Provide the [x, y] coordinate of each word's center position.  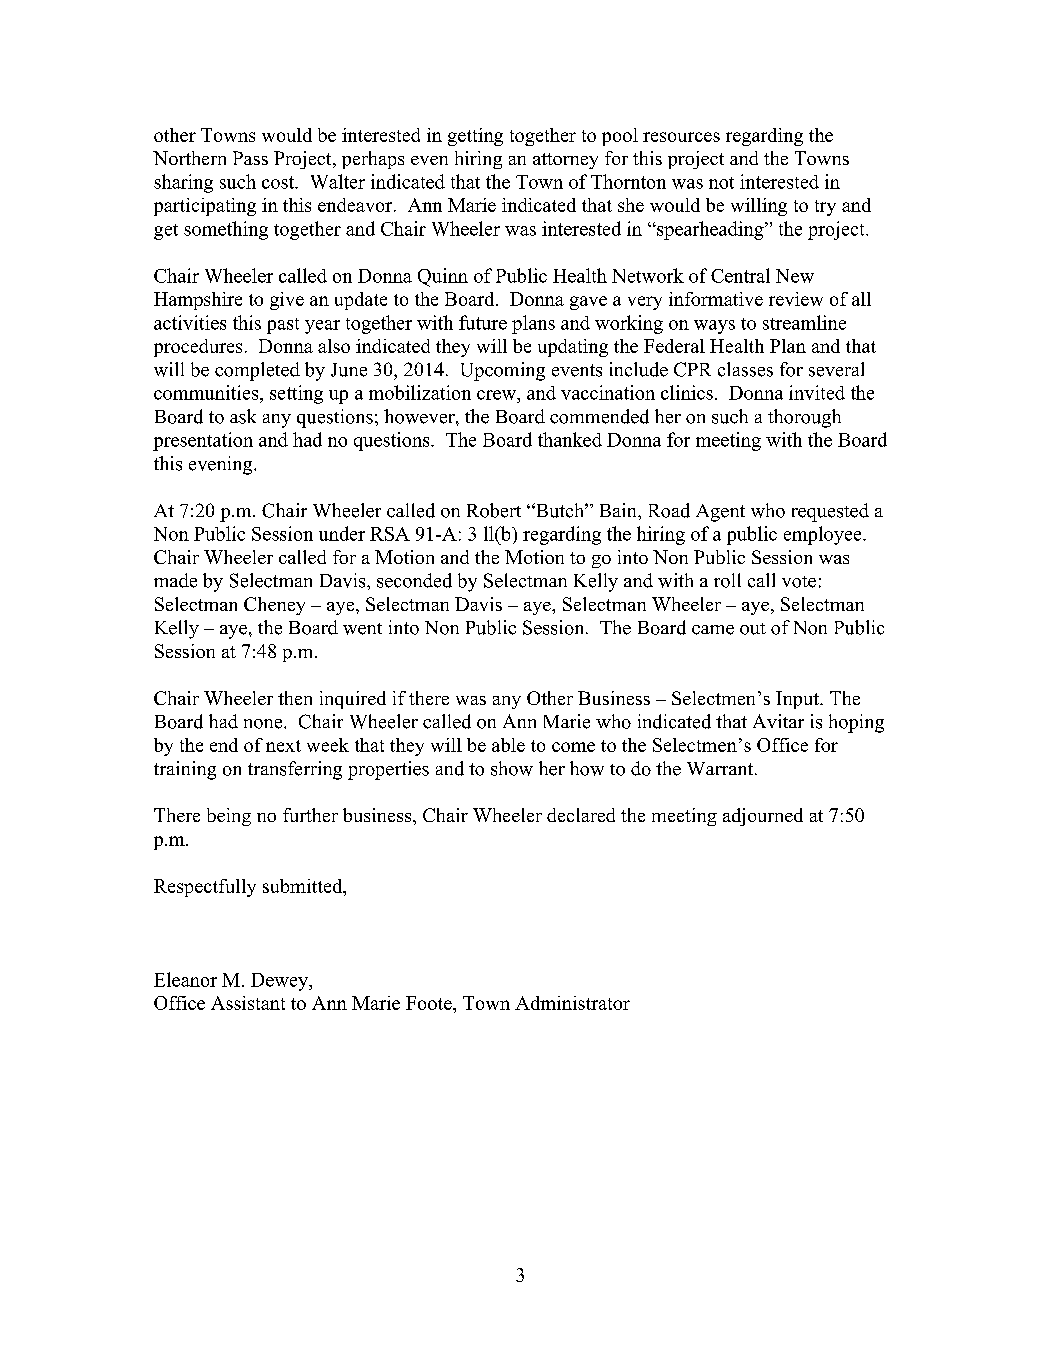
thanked [570, 439]
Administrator [572, 1003]
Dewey [281, 982]
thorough [804, 418]
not [721, 183]
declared [581, 815]
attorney [565, 161]
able [508, 745]
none [264, 724]
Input [798, 700]
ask [243, 416]
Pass [250, 158]
